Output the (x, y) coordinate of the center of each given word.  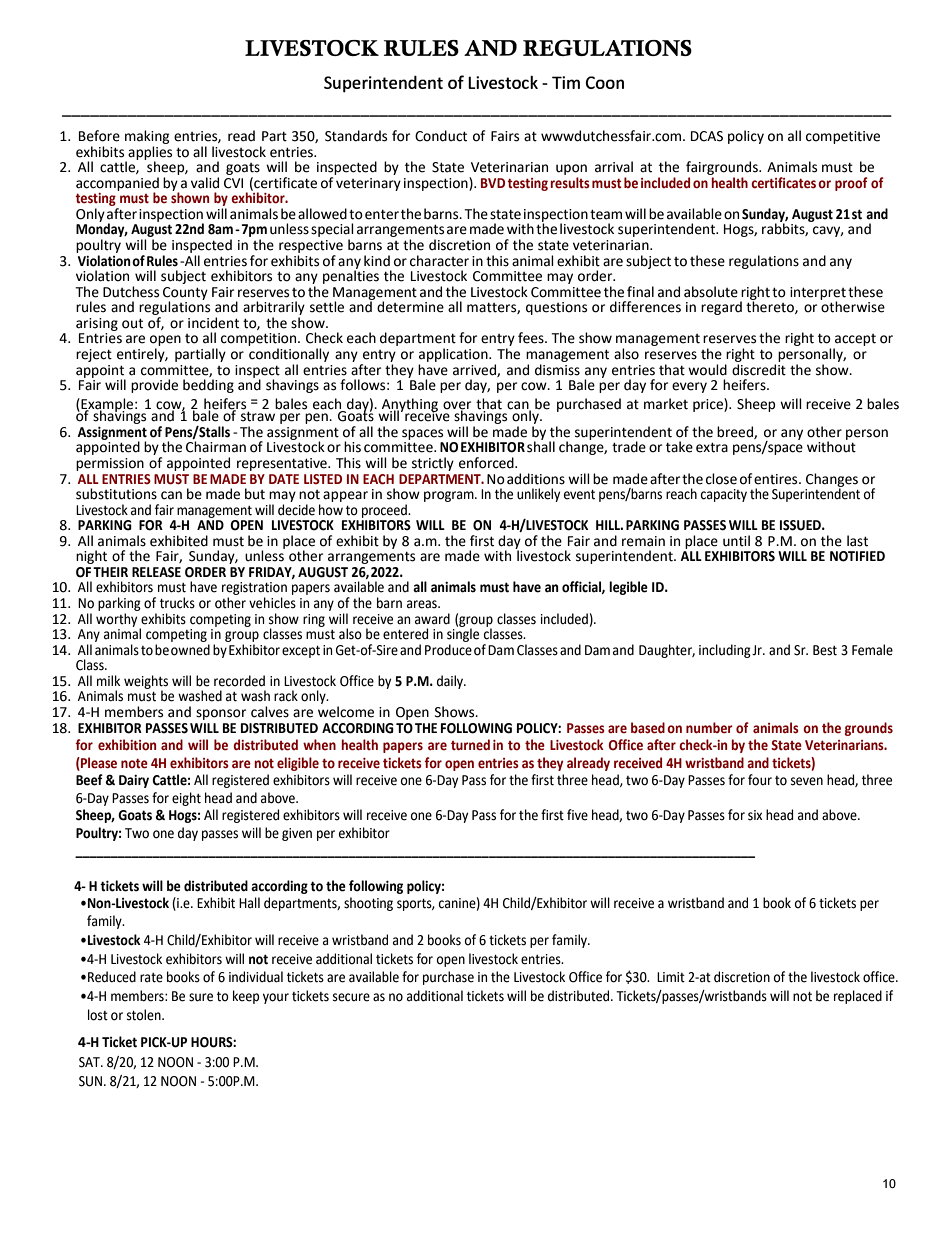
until (736, 541)
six (755, 815)
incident (213, 323)
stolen (145, 1015)
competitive (843, 137)
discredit (759, 368)
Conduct (441, 136)
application (454, 355)
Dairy (134, 781)
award (432, 619)
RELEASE (156, 572)
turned (470, 745)
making (147, 137)
